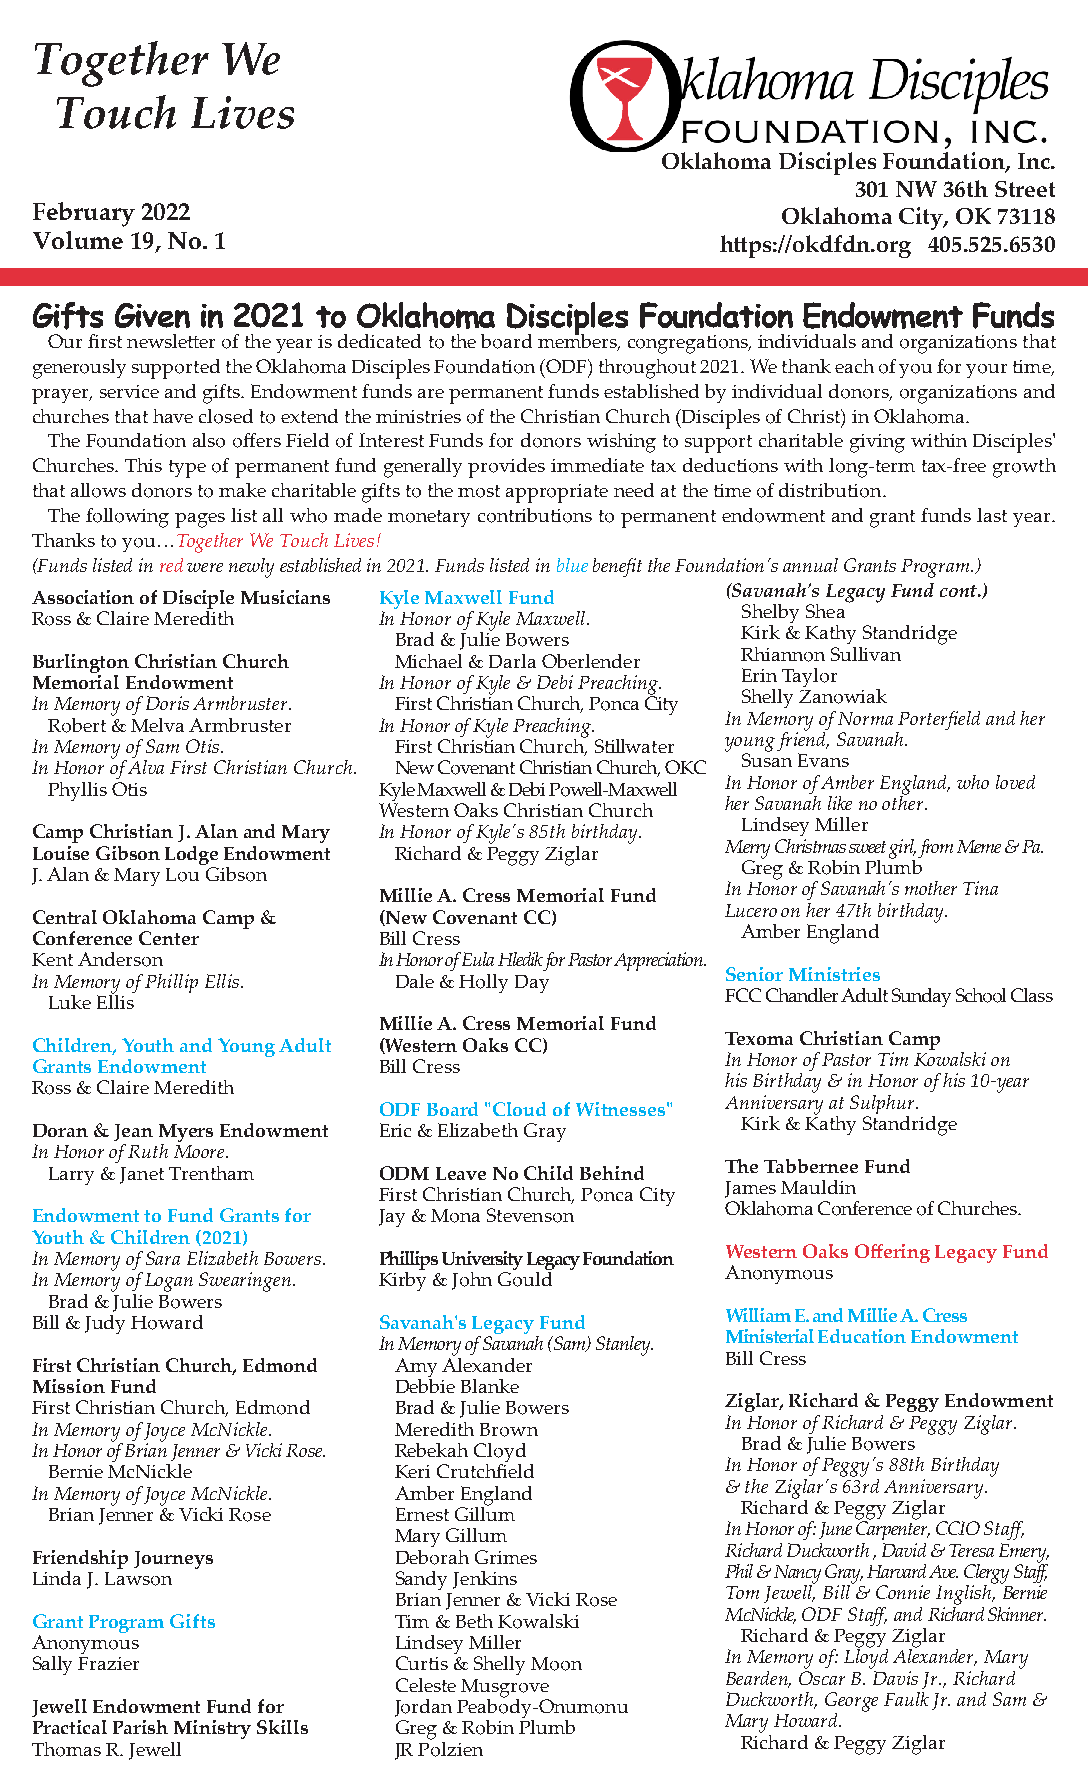 The width and height of the screenshot is (1088, 1792). I want to click on members, so click(579, 341).
